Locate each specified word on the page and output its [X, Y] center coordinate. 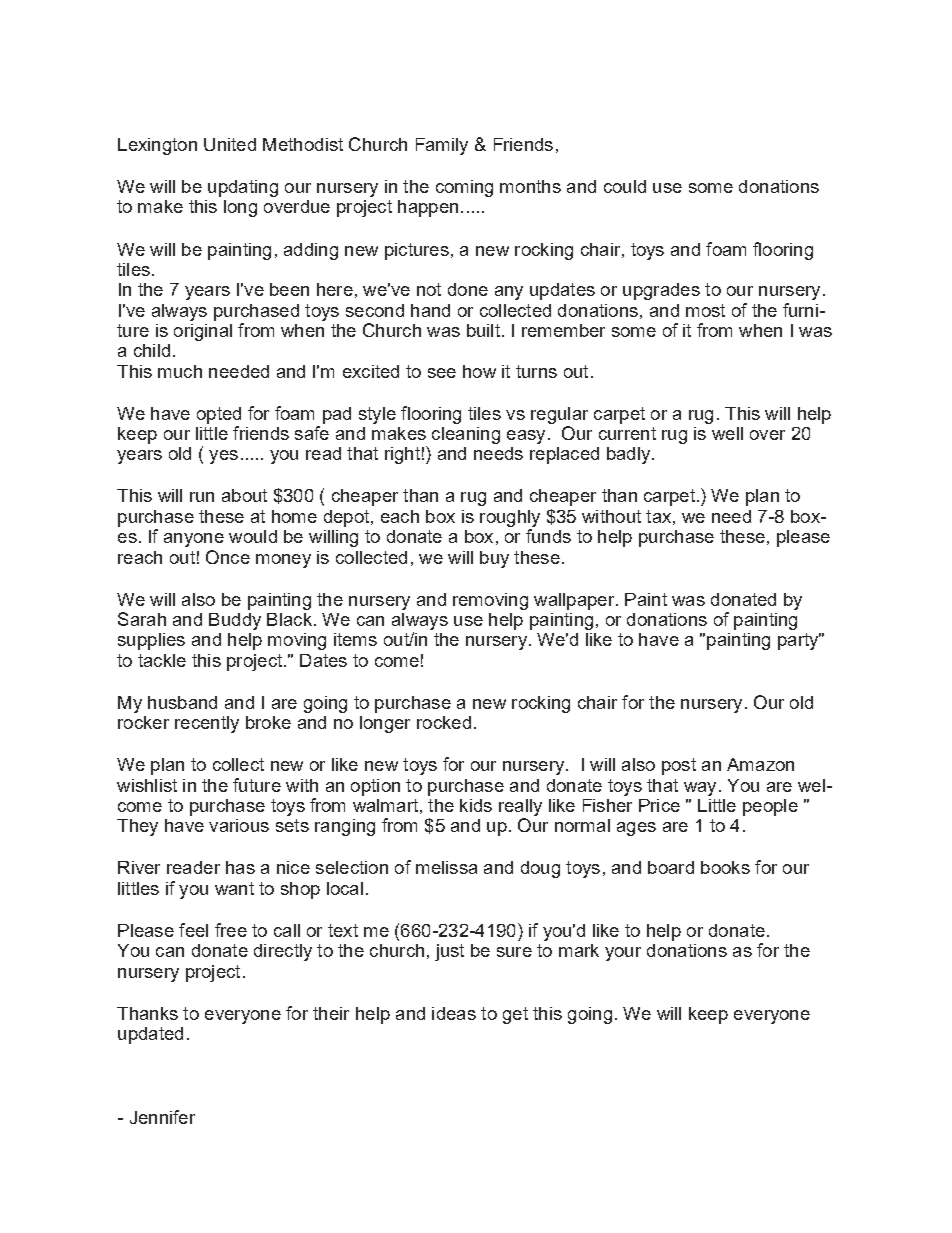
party [799, 641]
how [479, 371]
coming [464, 188]
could [625, 186]
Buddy [235, 621]
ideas [454, 1013]
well [727, 433]
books [725, 867]
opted [219, 415]
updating [243, 188]
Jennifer [162, 1117]
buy [494, 559]
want [234, 888]
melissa [446, 867]
